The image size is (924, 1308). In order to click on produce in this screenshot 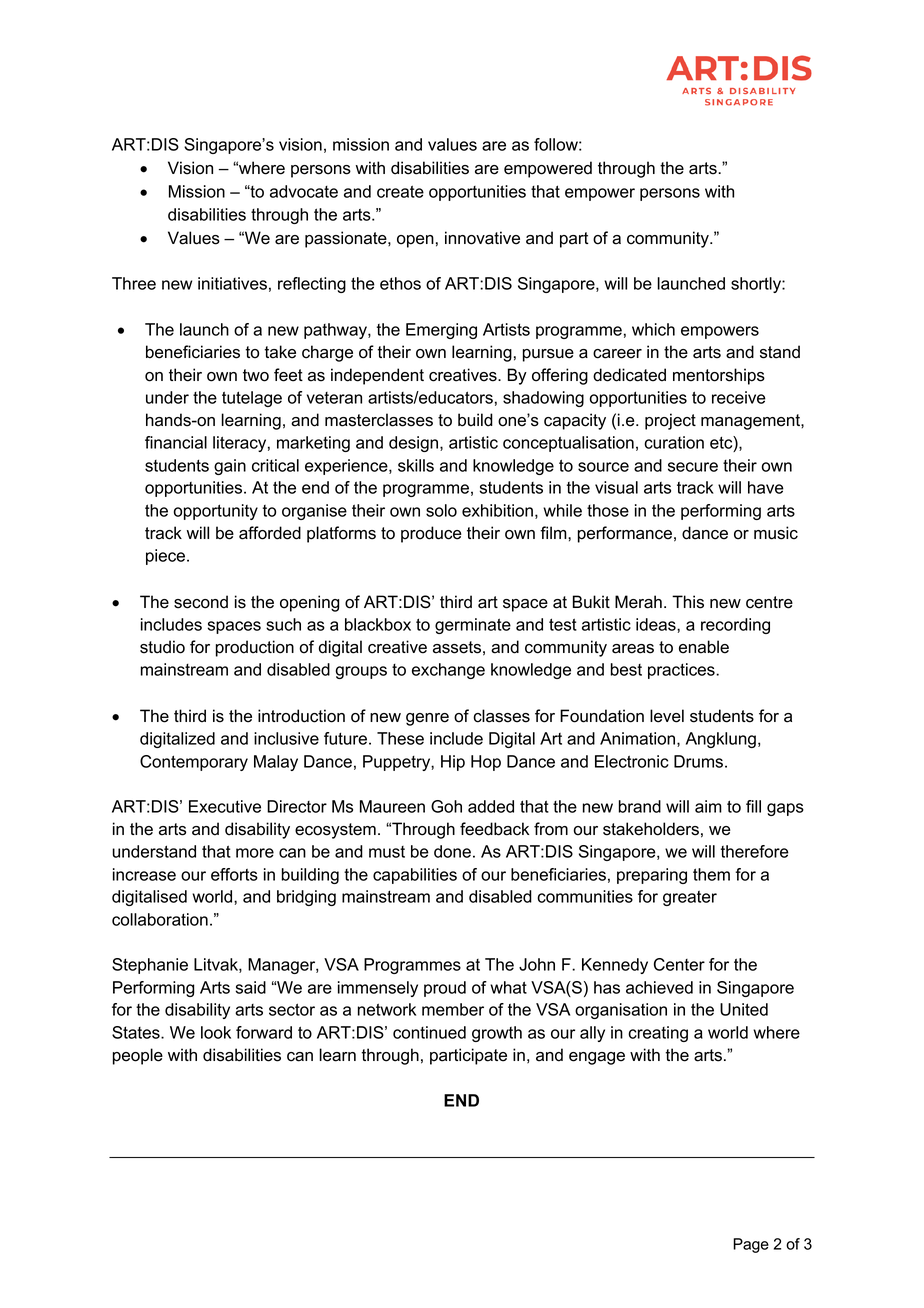, I will do `click(431, 534)`.
